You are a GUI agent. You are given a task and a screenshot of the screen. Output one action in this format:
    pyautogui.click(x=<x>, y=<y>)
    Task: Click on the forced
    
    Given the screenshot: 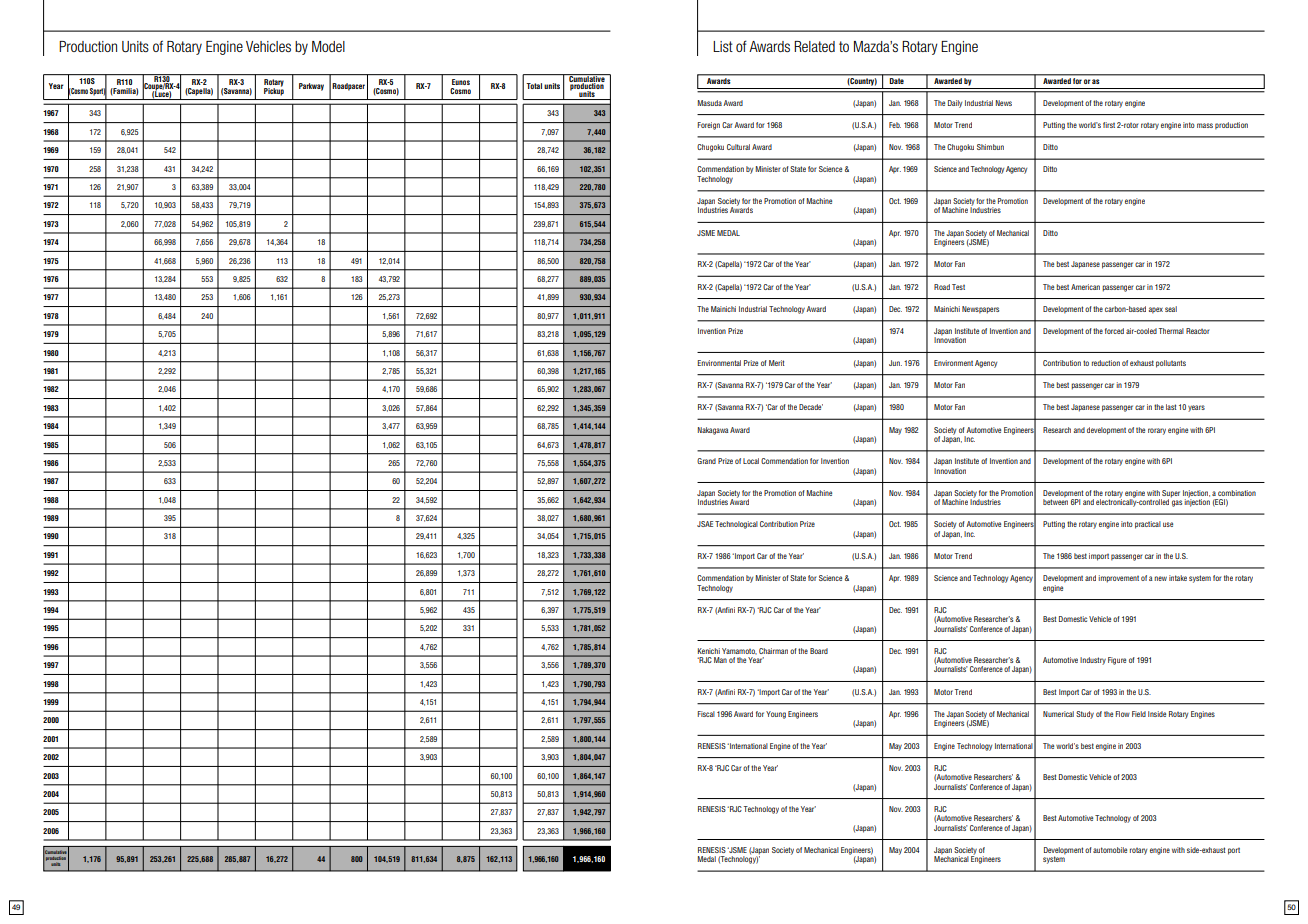 What is the action you would take?
    pyautogui.click(x=1114, y=331)
